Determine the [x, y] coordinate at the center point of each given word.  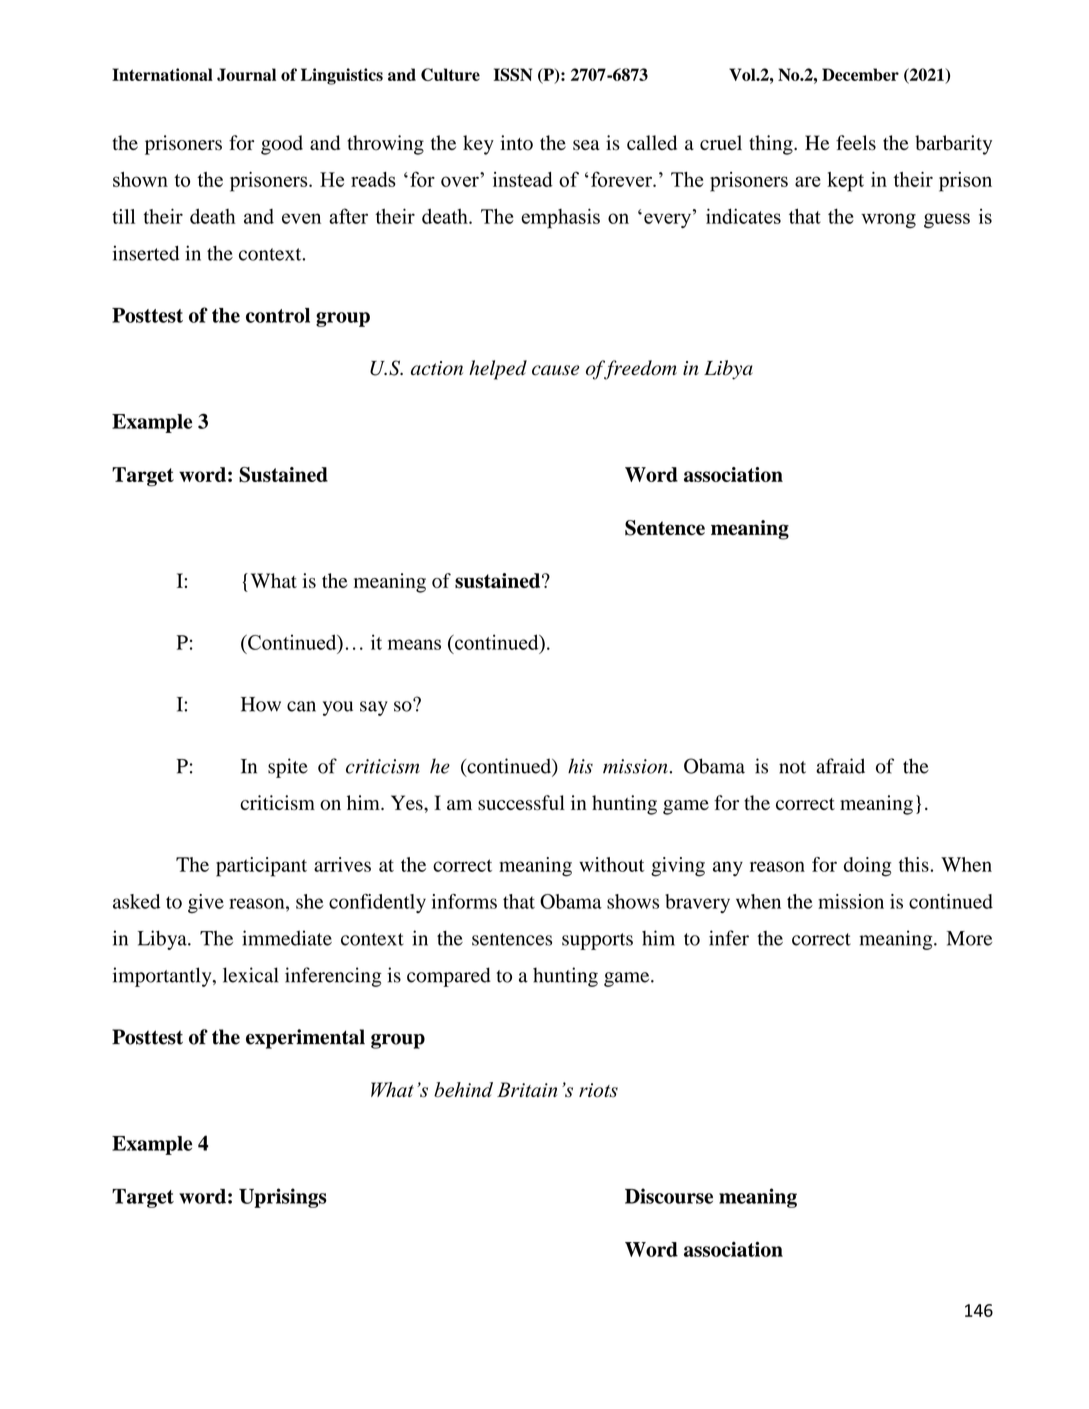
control [278, 315]
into [517, 143]
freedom [639, 370]
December [860, 74]
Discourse [669, 1196]
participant [261, 867]
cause [555, 370]
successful [521, 802]
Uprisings [283, 1198]
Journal [246, 74]
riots [598, 1090]
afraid [840, 766]
